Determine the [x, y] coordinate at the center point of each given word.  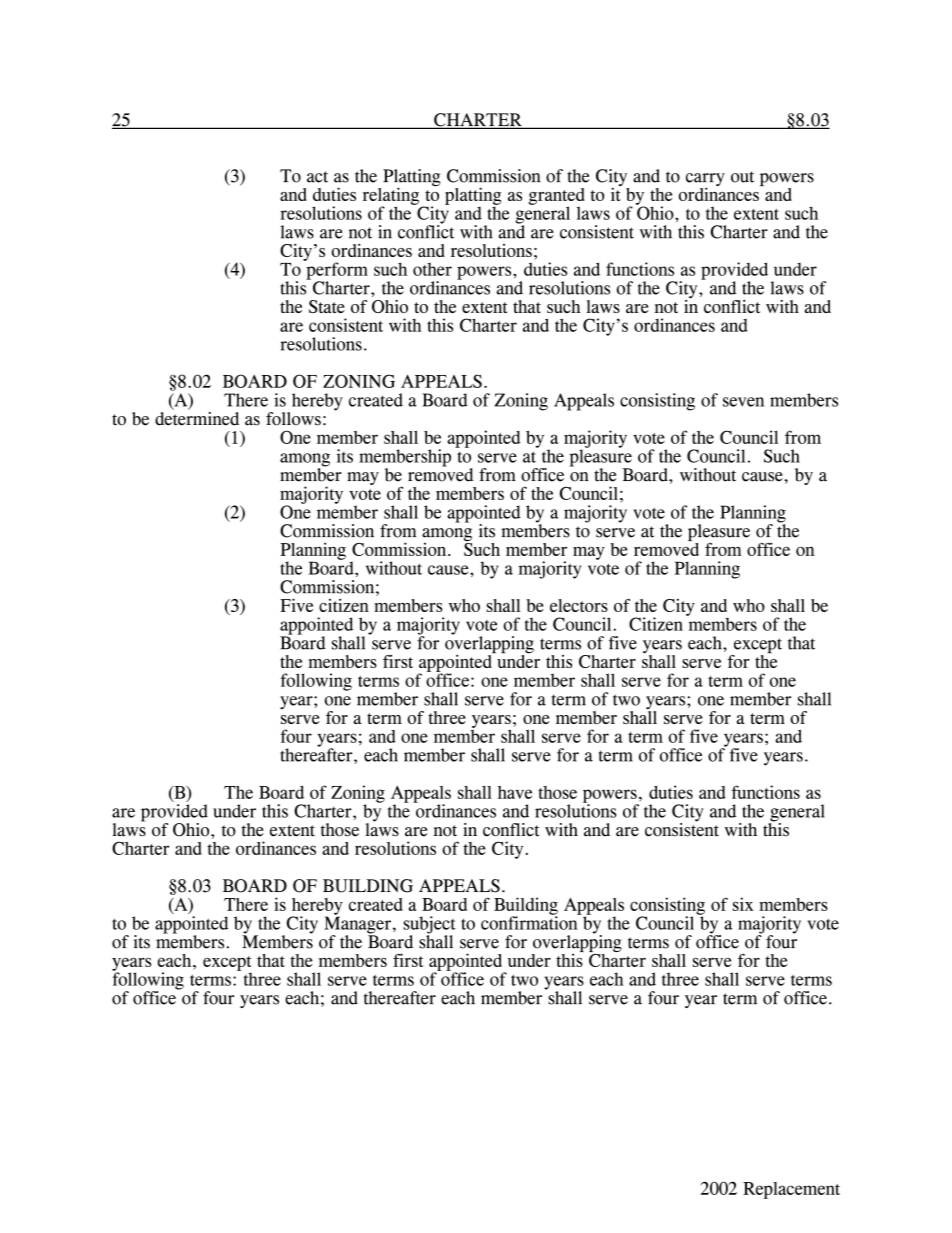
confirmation [530, 922]
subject [429, 926]
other [432, 269]
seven [743, 402]
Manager [357, 925]
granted [557, 197]
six [743, 904]
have [515, 792]
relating [391, 197]
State [327, 306]
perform [336, 271]
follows [293, 419]
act [317, 177]
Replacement [791, 1190]
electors [579, 605]
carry [705, 181]
